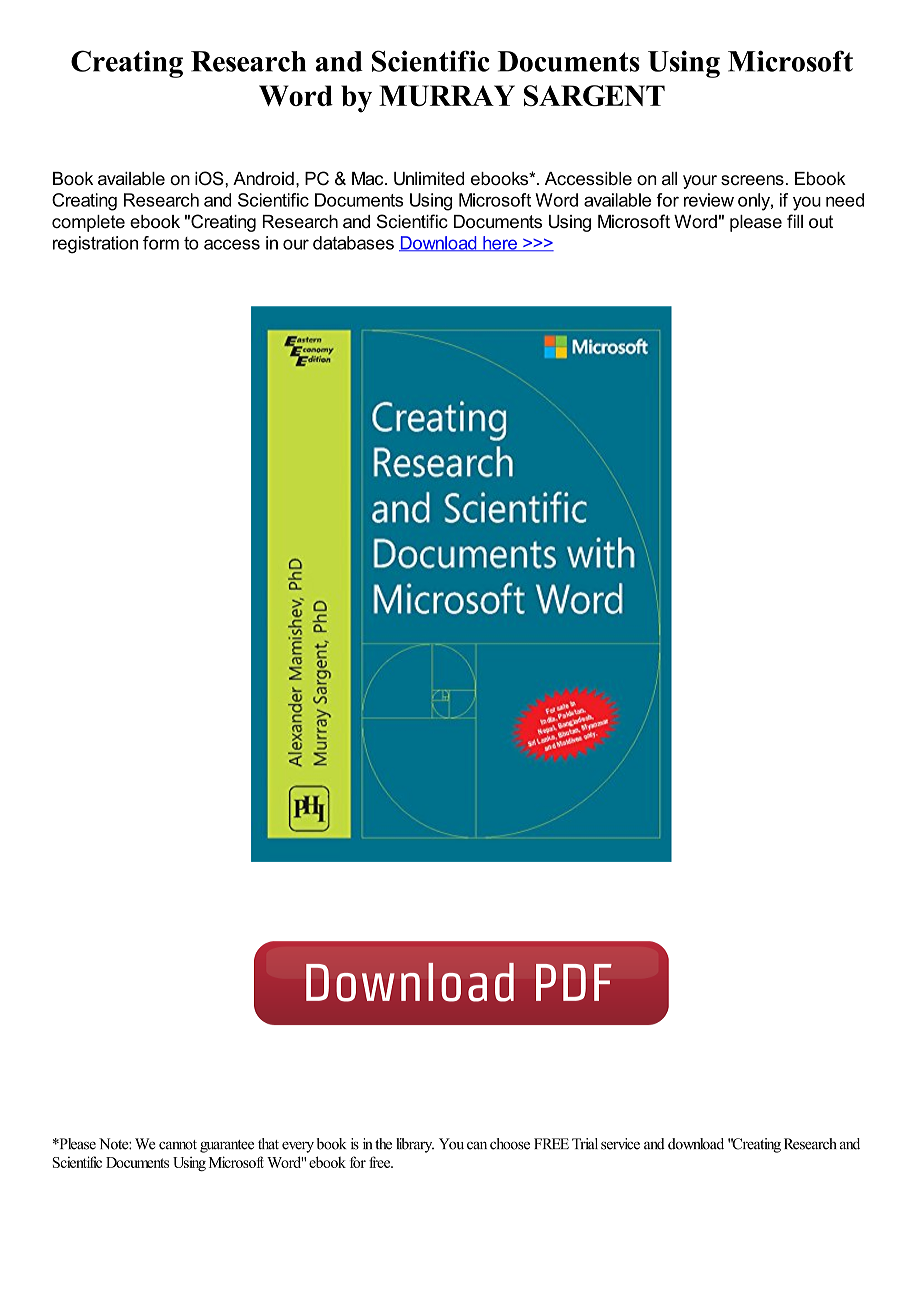 The image size is (924, 1308). Describe the element at coordinates (161, 243) in the screenshot. I see `form` at that location.
